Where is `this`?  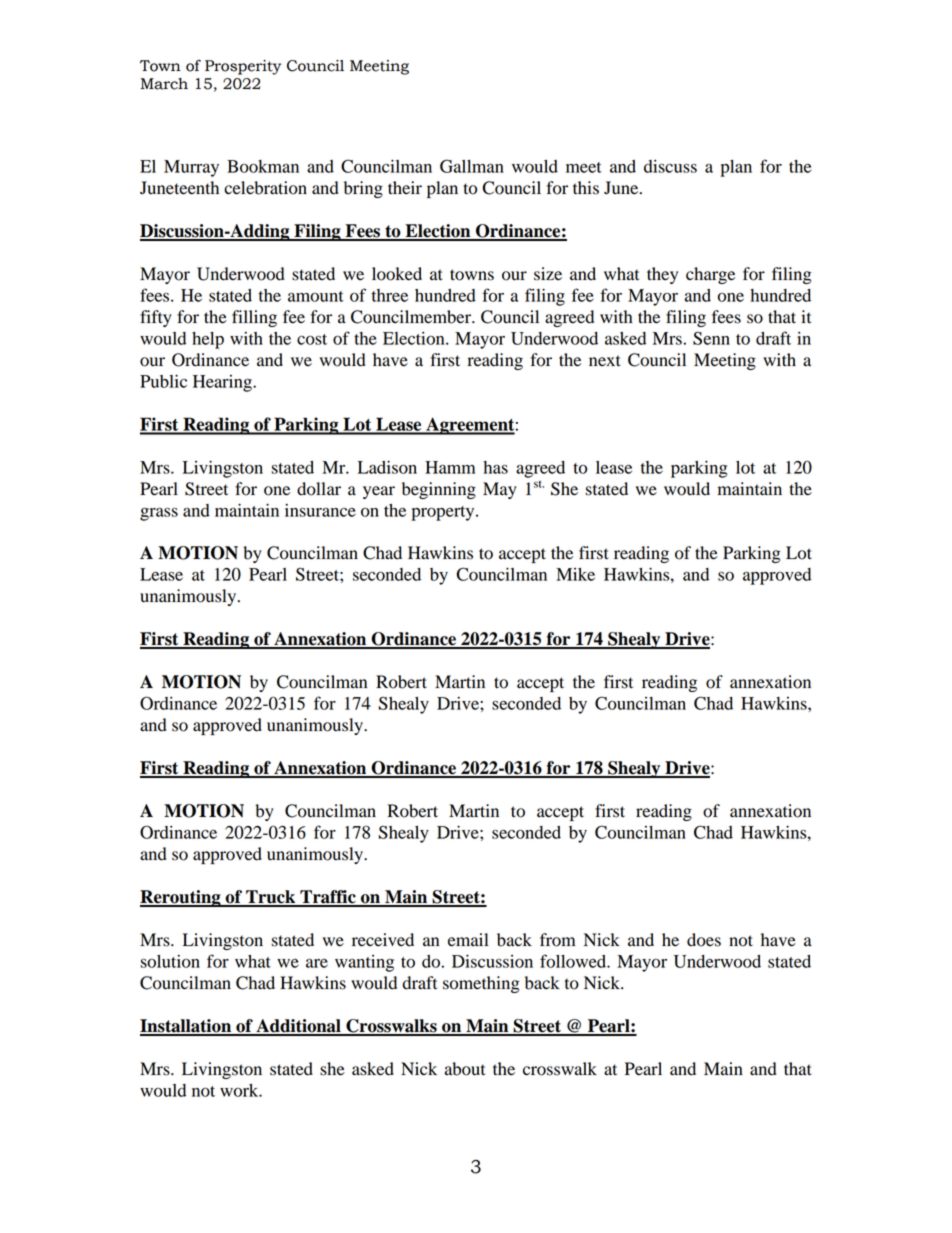 this is located at coordinates (586, 188).
